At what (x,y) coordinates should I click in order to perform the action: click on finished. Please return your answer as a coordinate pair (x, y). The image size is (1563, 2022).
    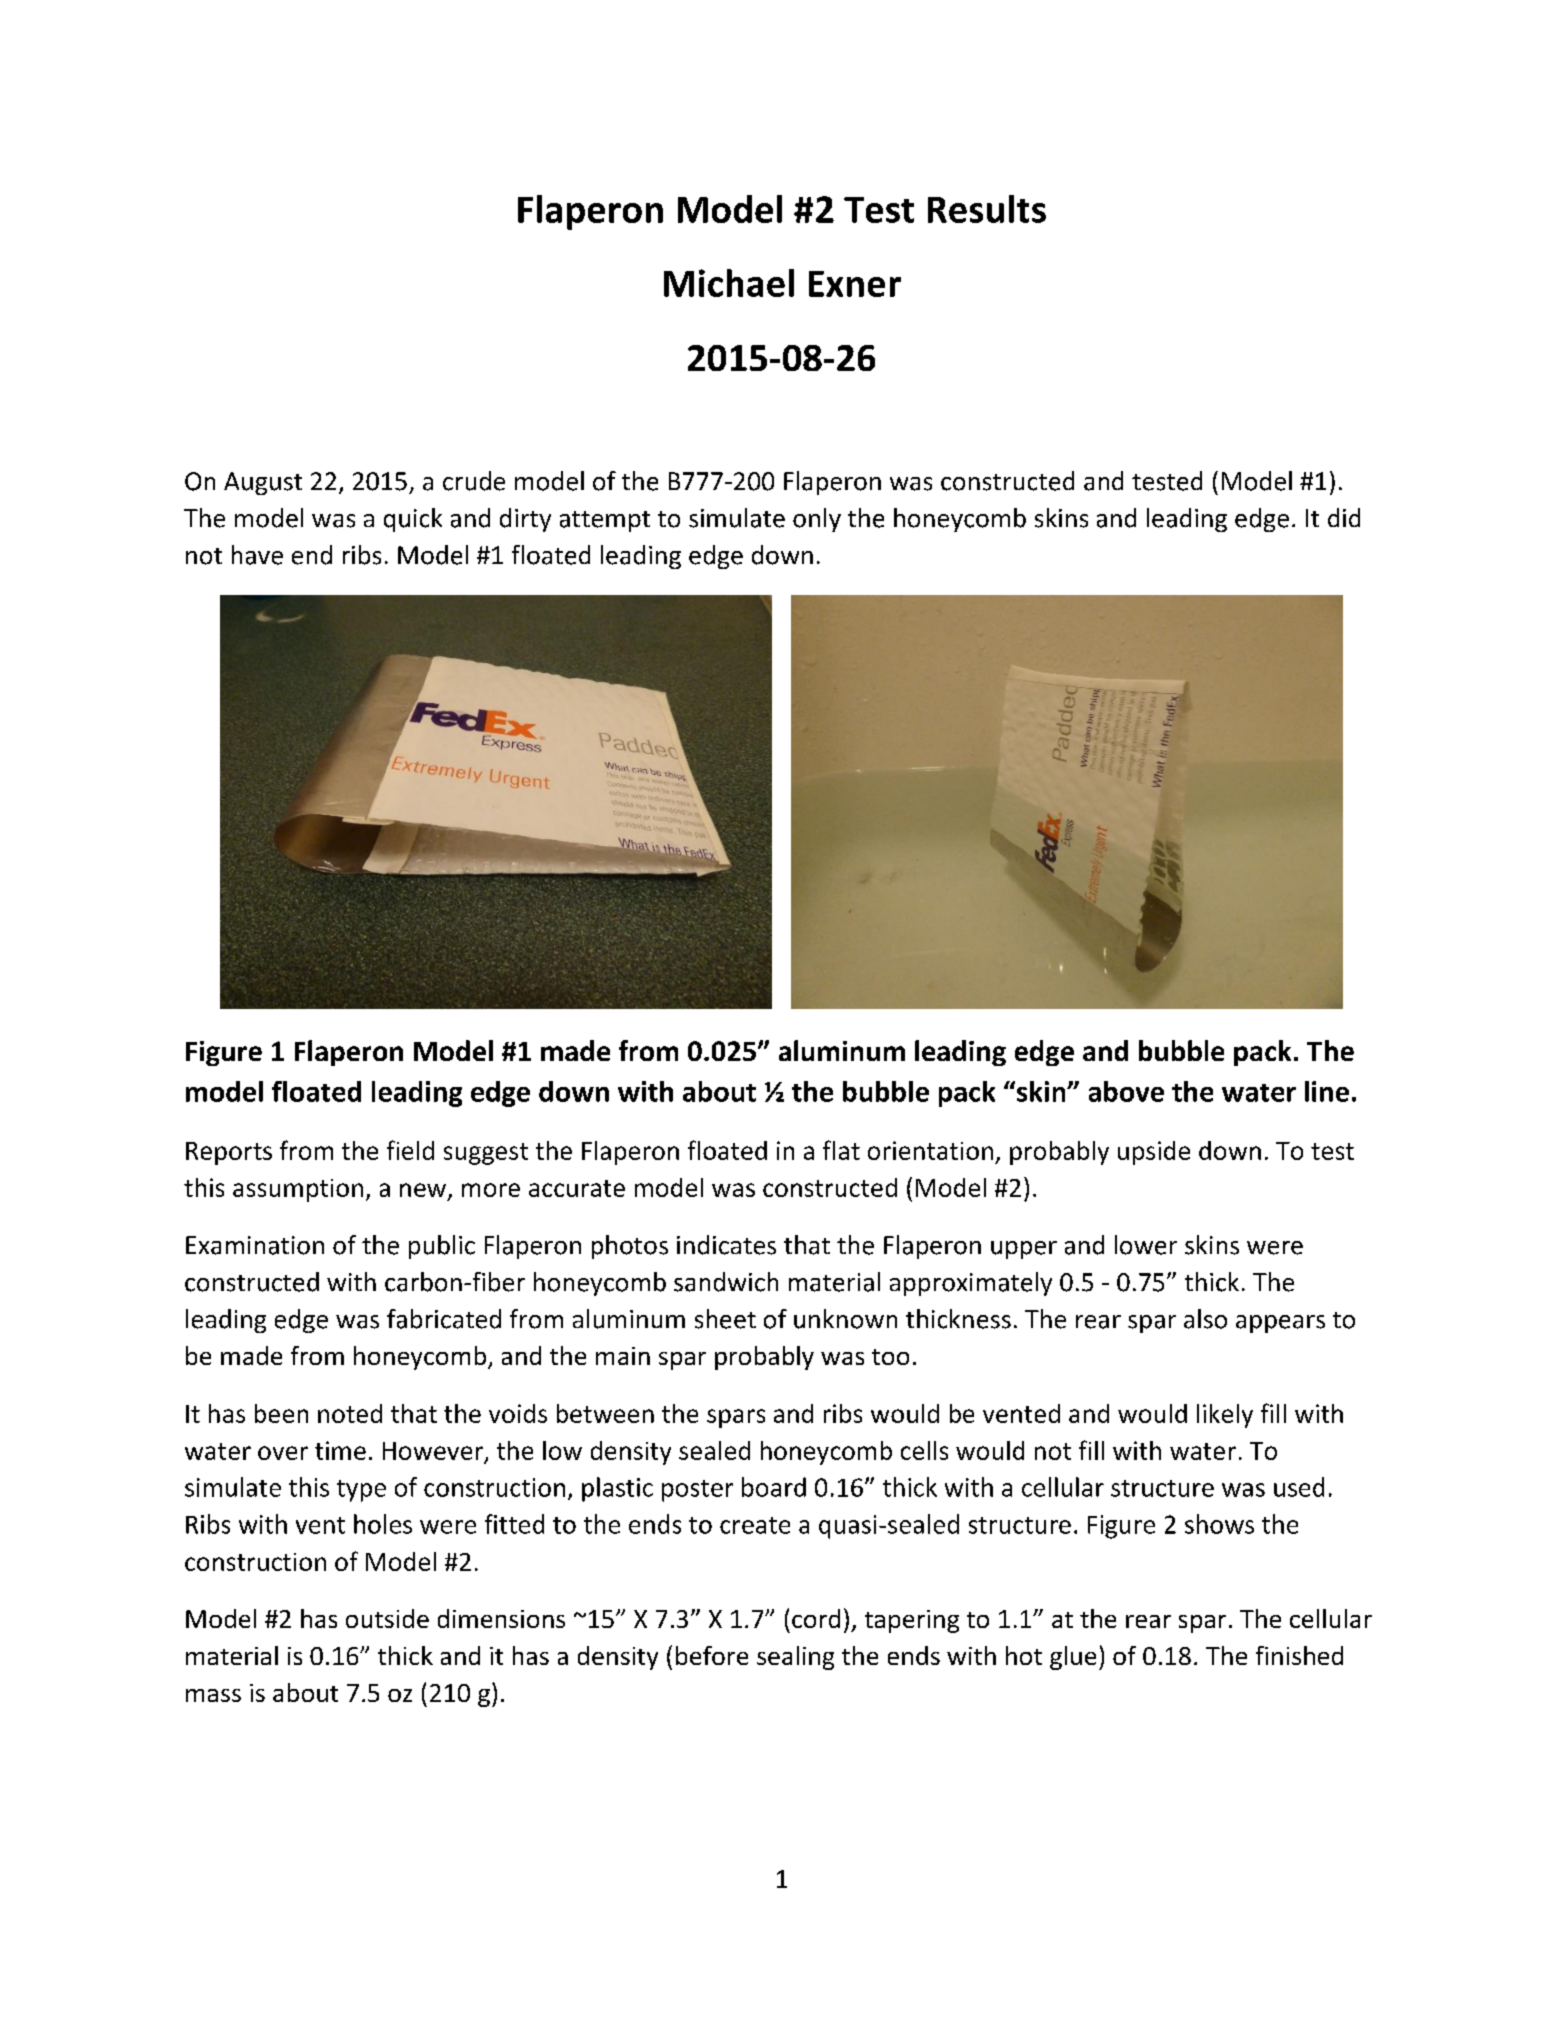
    Looking at the image, I should click on (1299, 1655).
